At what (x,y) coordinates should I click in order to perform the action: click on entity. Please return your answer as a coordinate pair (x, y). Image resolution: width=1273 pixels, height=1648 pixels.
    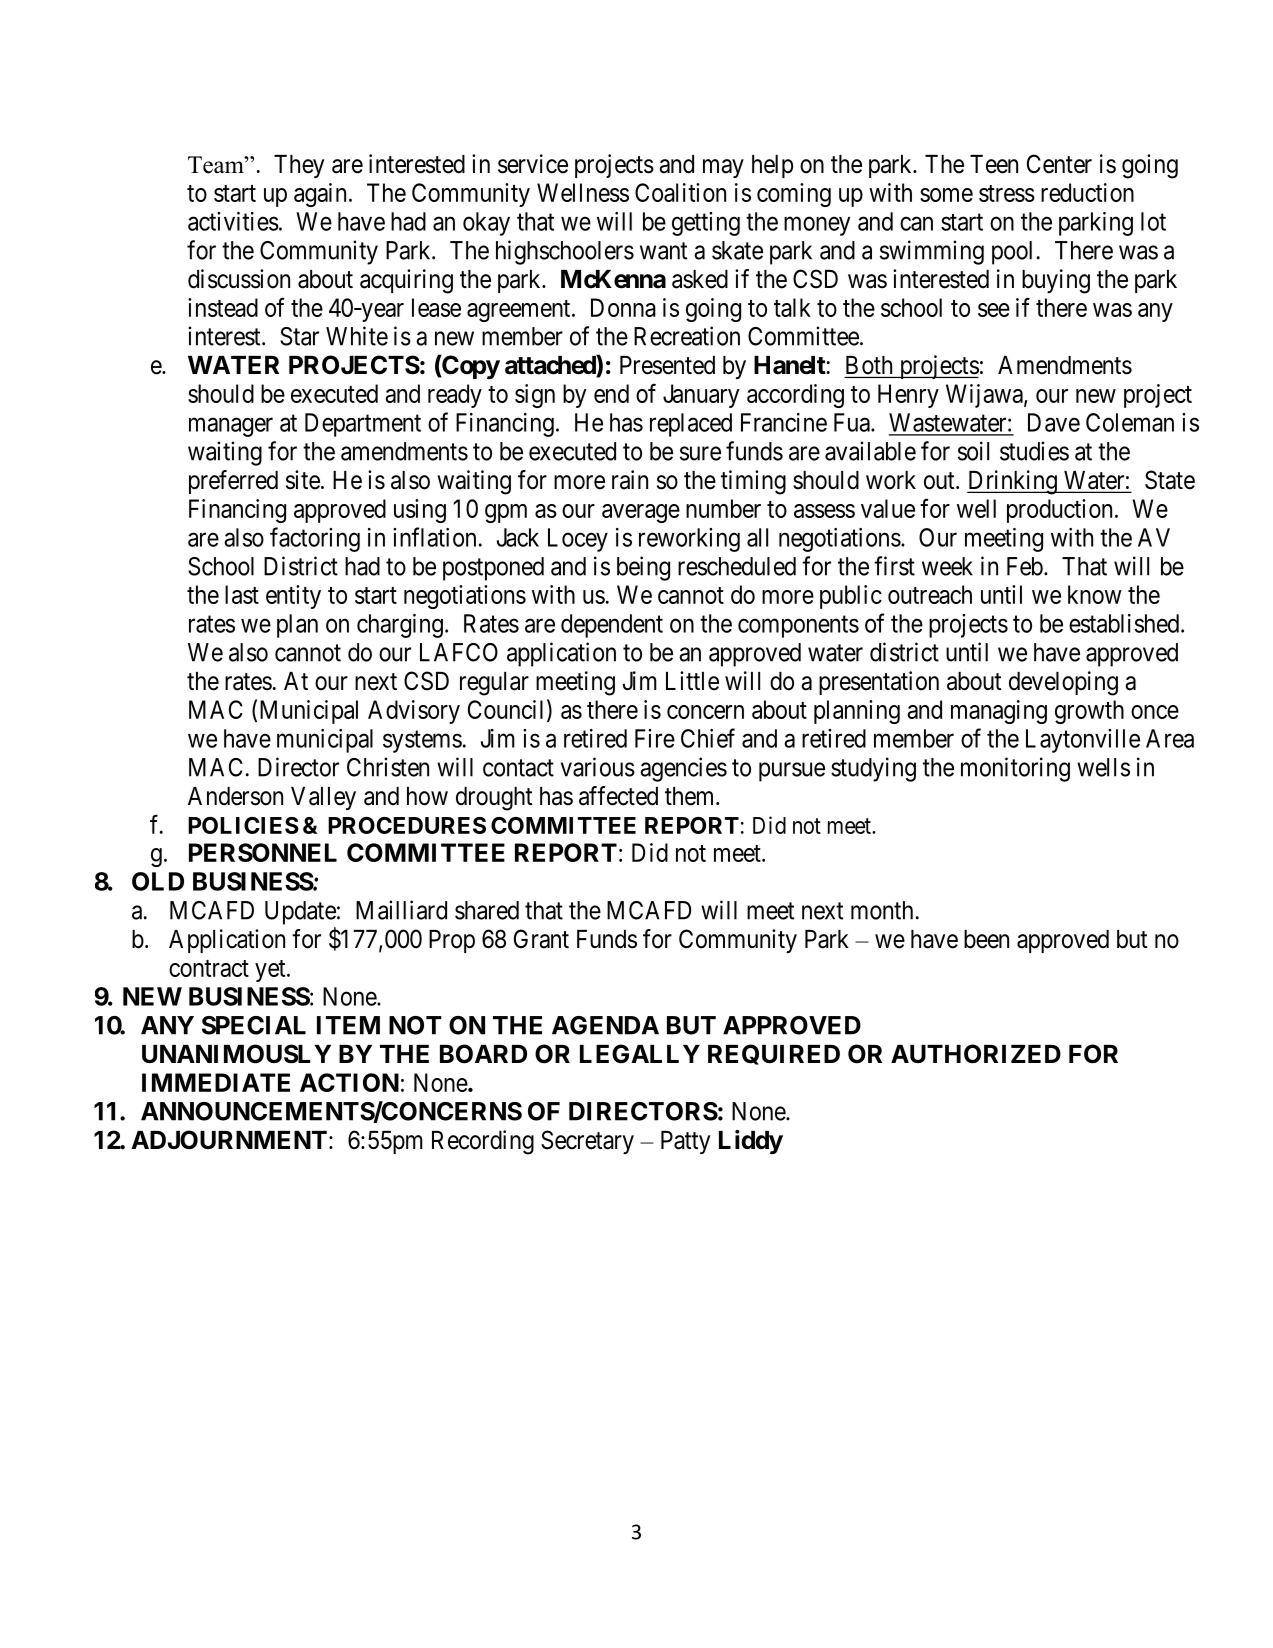
    Looking at the image, I should click on (293, 597).
